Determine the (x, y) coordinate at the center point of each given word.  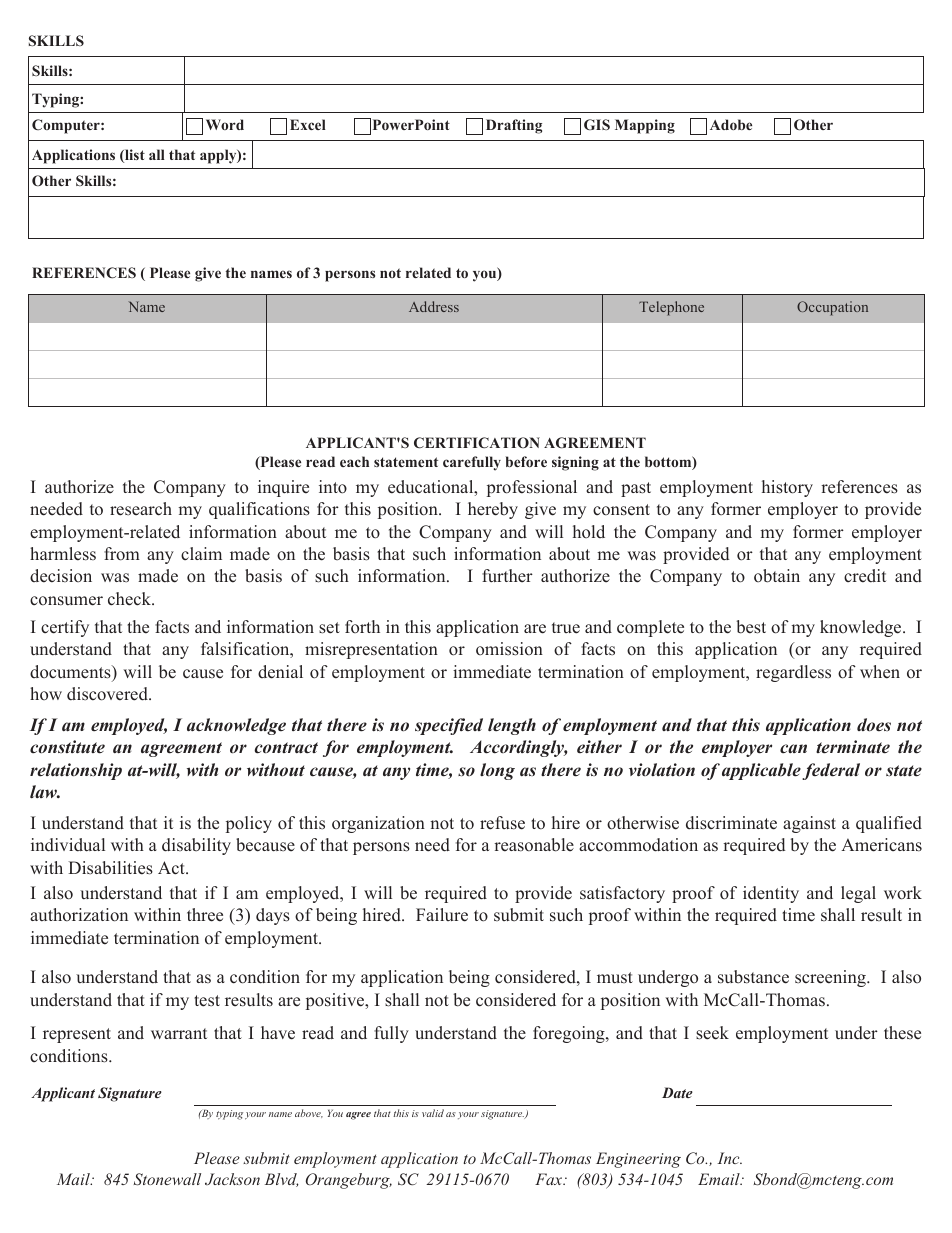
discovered (108, 694)
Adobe (731, 124)
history (787, 488)
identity (771, 894)
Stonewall (167, 1179)
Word (225, 124)
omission (509, 649)
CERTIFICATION (477, 443)
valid (433, 1113)
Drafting (514, 126)
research (141, 509)
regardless (793, 673)
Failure (442, 915)
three (205, 915)
